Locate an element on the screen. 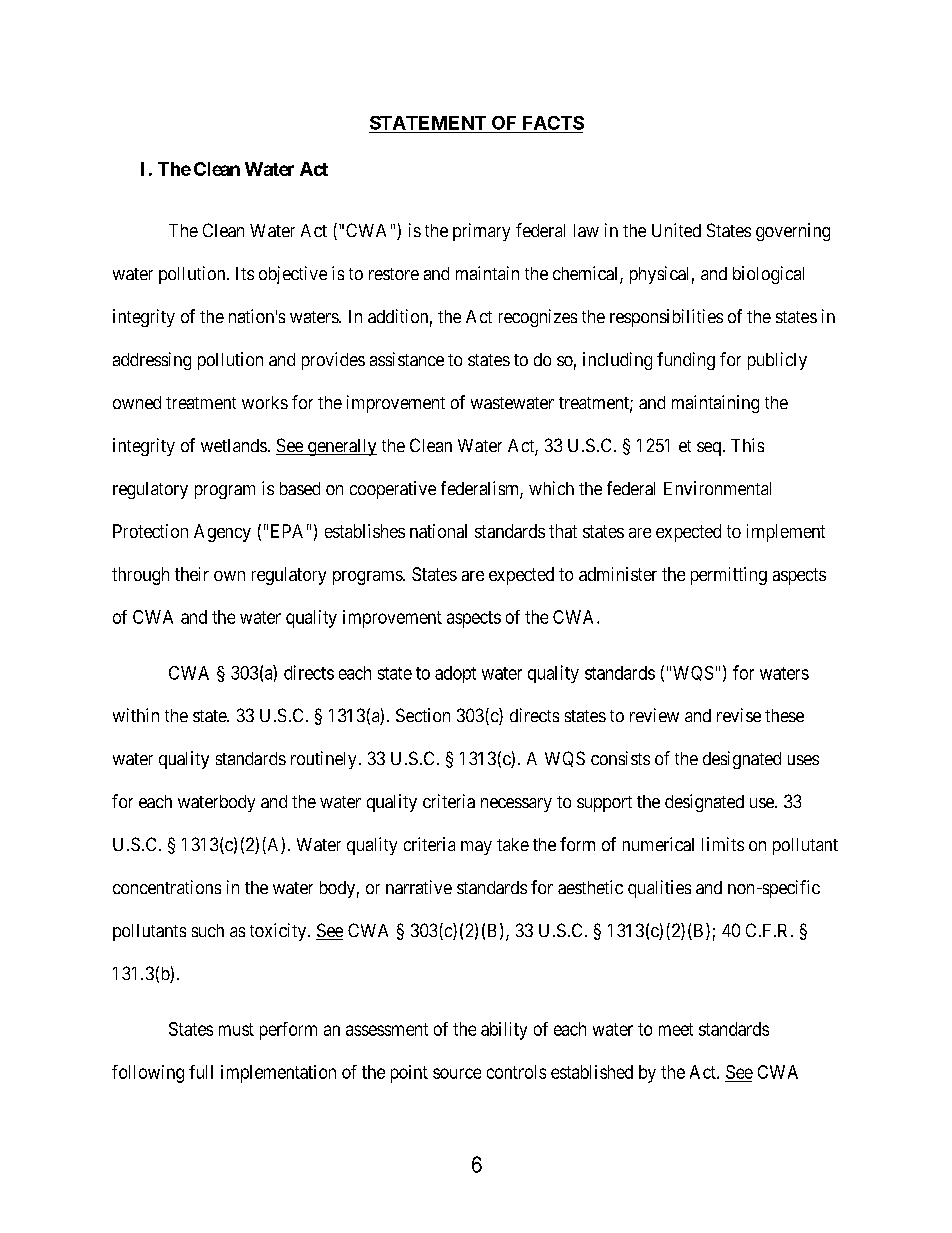 The width and height of the screenshot is (952, 1233). within is located at coordinates (136, 715).
